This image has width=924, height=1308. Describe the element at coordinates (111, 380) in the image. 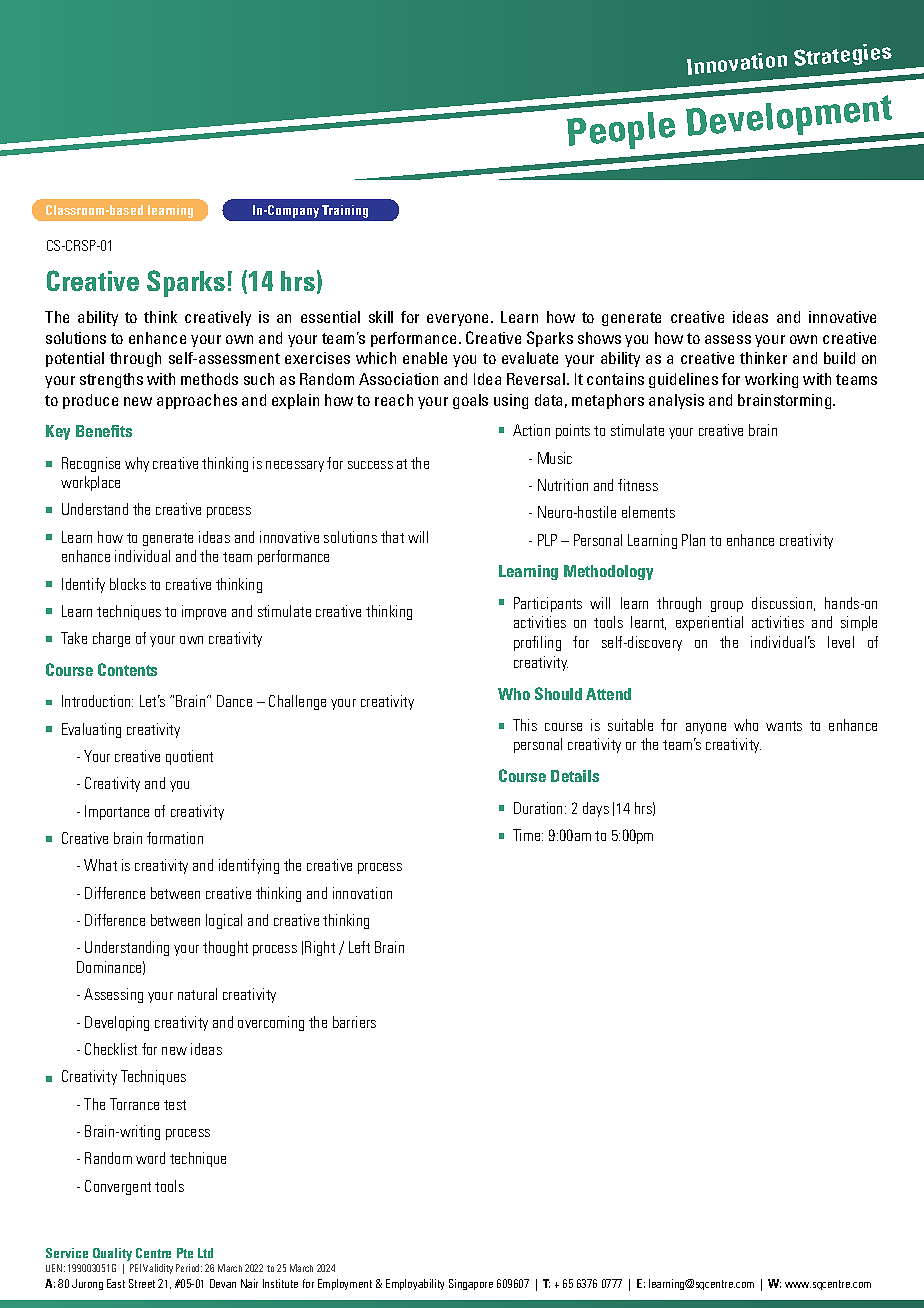

I see `strengths` at that location.
